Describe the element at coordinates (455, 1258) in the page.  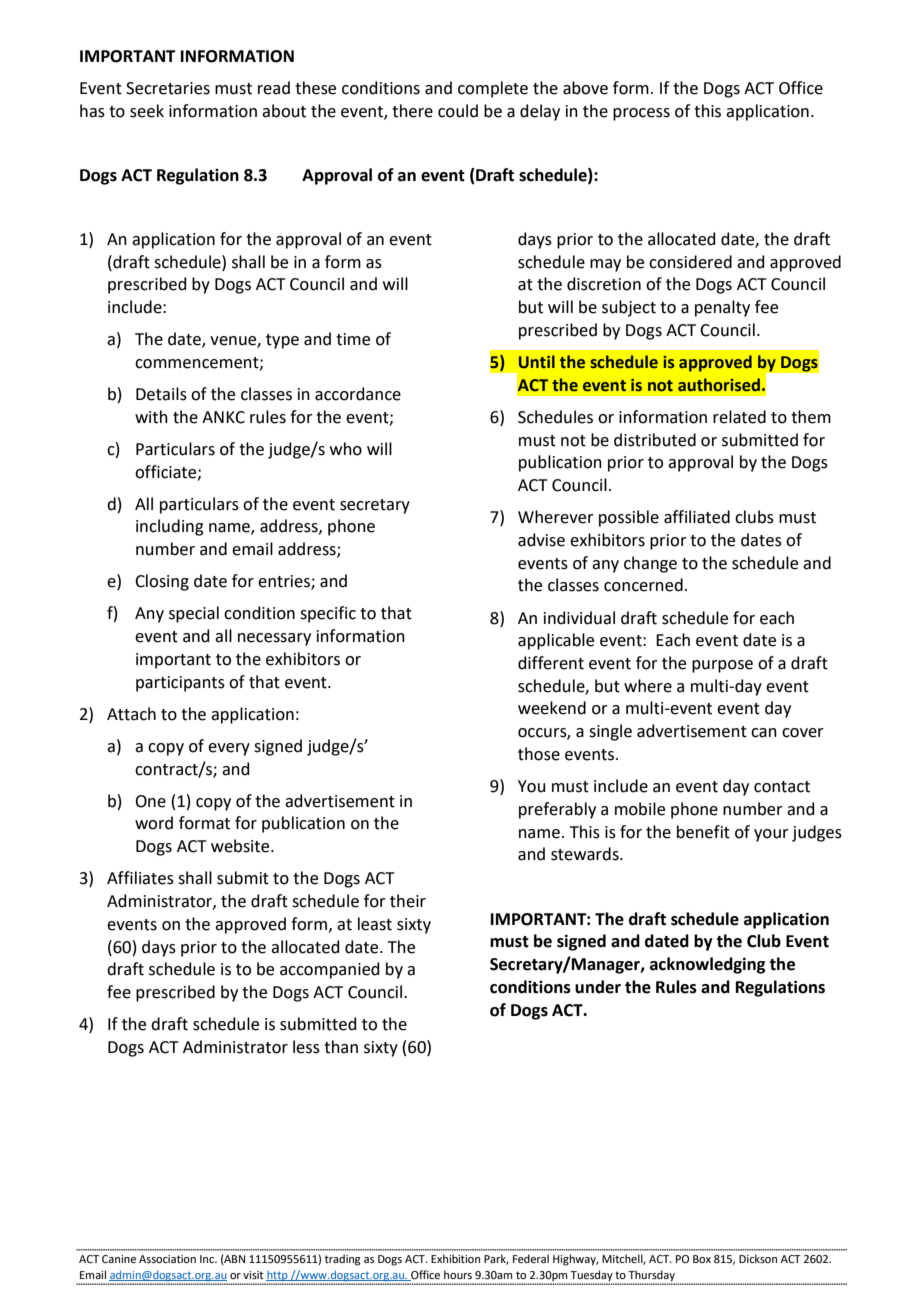
I see `Exhibition` at that location.
